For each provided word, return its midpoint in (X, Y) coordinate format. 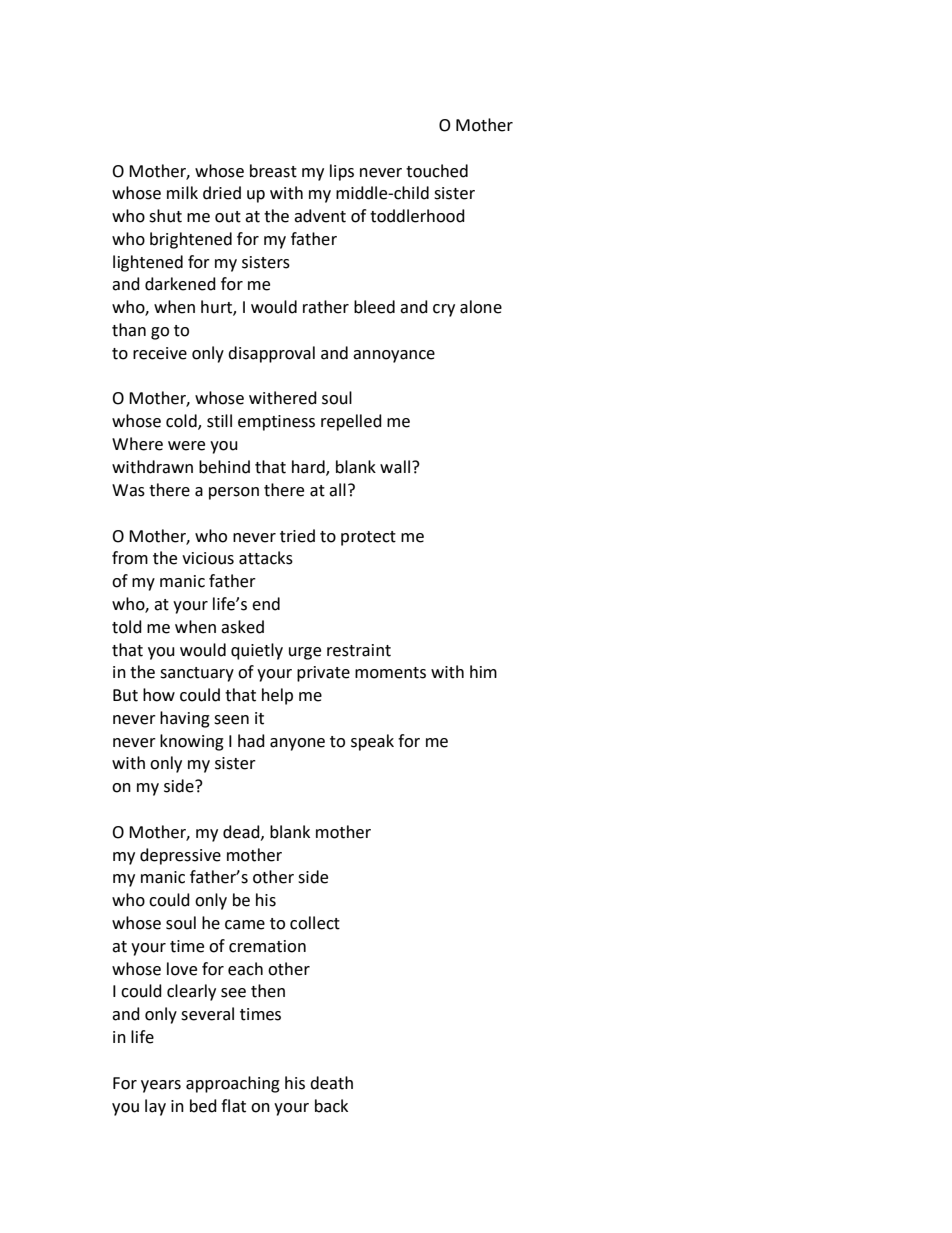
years (161, 1086)
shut (165, 216)
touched (437, 171)
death (331, 1083)
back (331, 1106)
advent (320, 216)
